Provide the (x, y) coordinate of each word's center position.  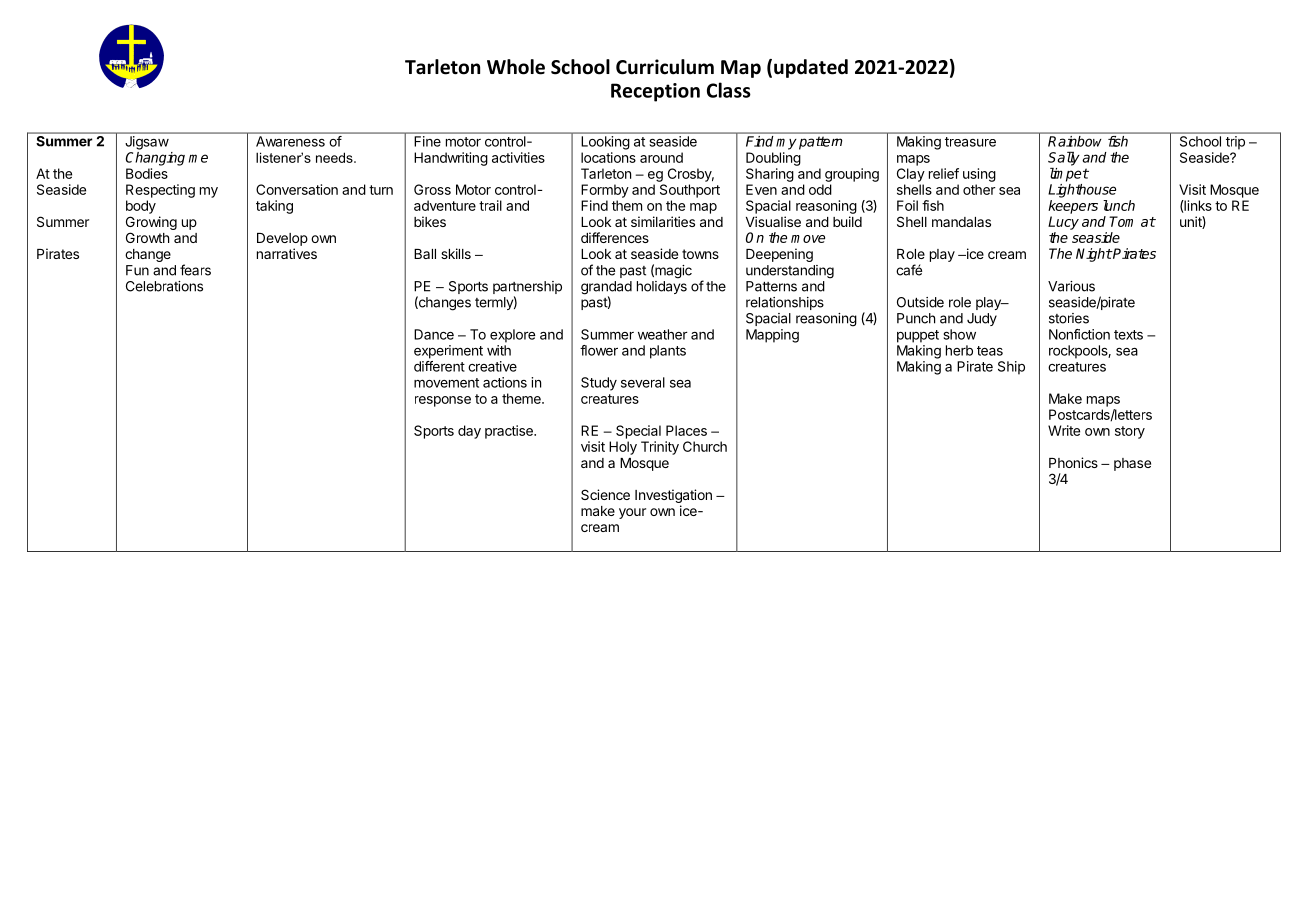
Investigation (673, 497)
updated (811, 68)
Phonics (1073, 462)
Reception (655, 92)
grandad (606, 289)
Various (1071, 286)
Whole (516, 67)
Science (605, 494)
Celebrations (164, 286)
